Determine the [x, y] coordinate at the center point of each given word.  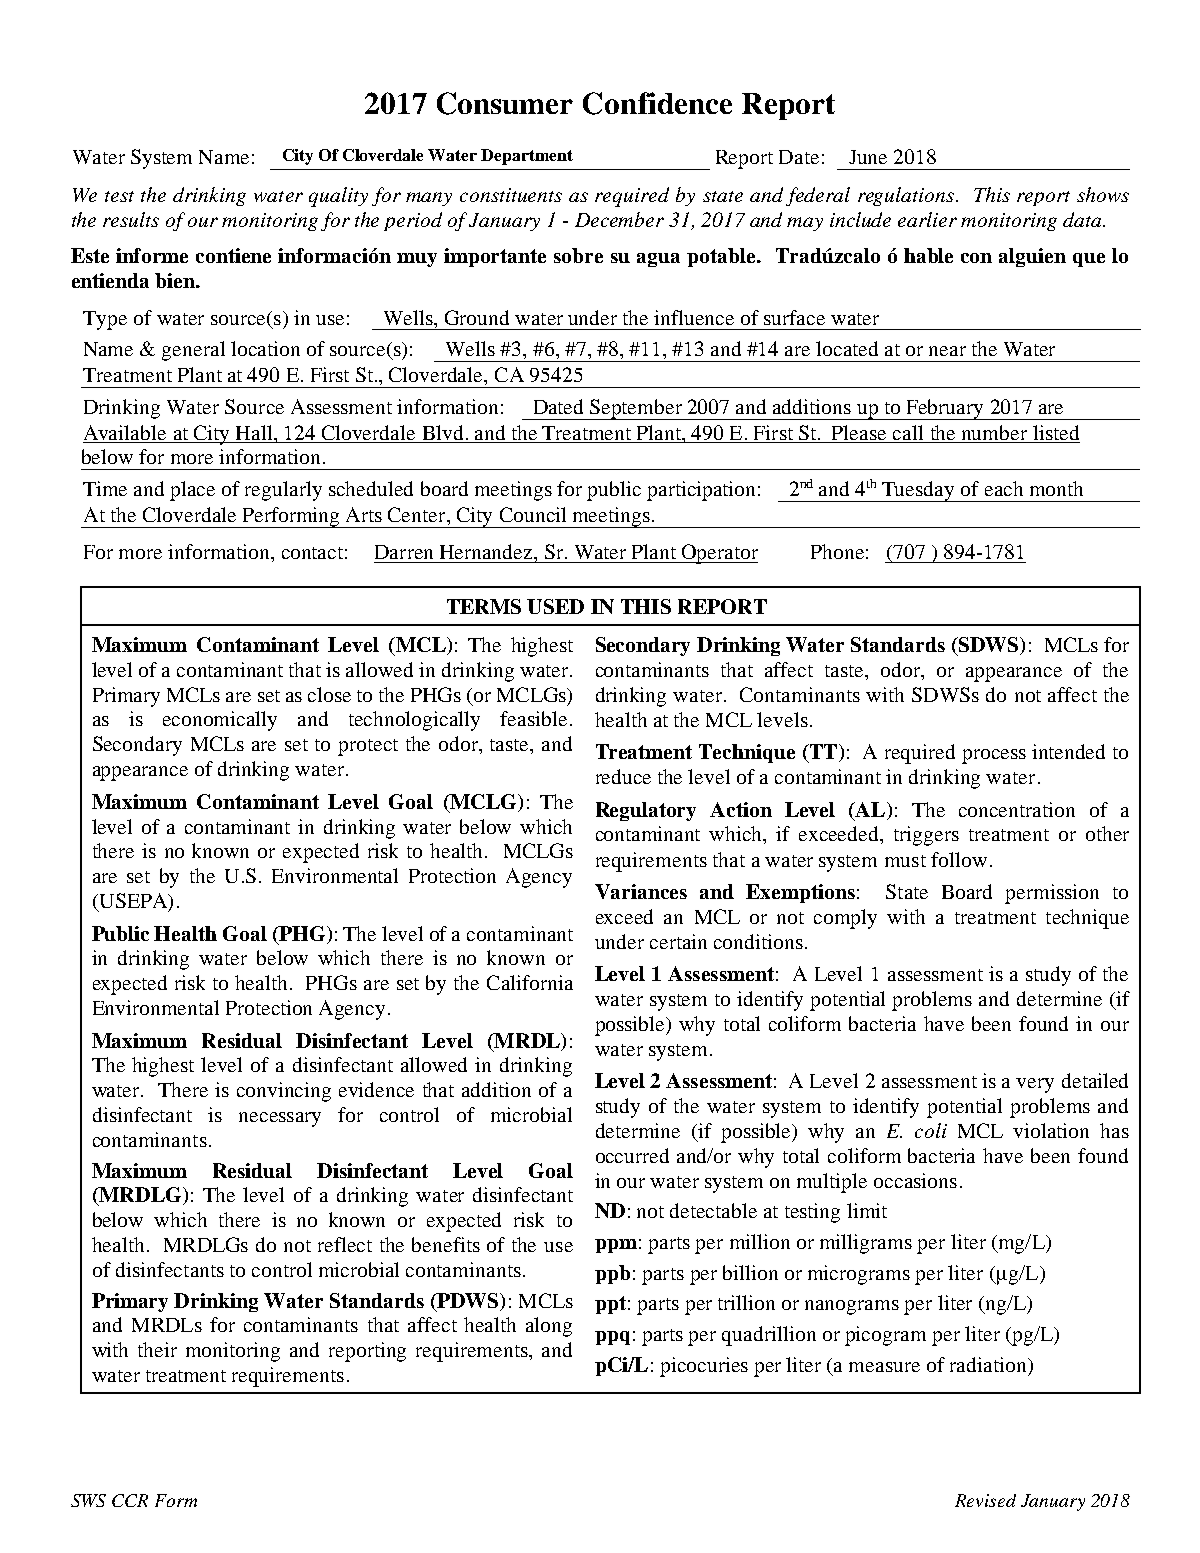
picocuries [704, 1367]
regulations [907, 196]
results [131, 219]
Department [527, 157]
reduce [623, 776]
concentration [1017, 809]
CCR [130, 1500]
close [329, 694]
